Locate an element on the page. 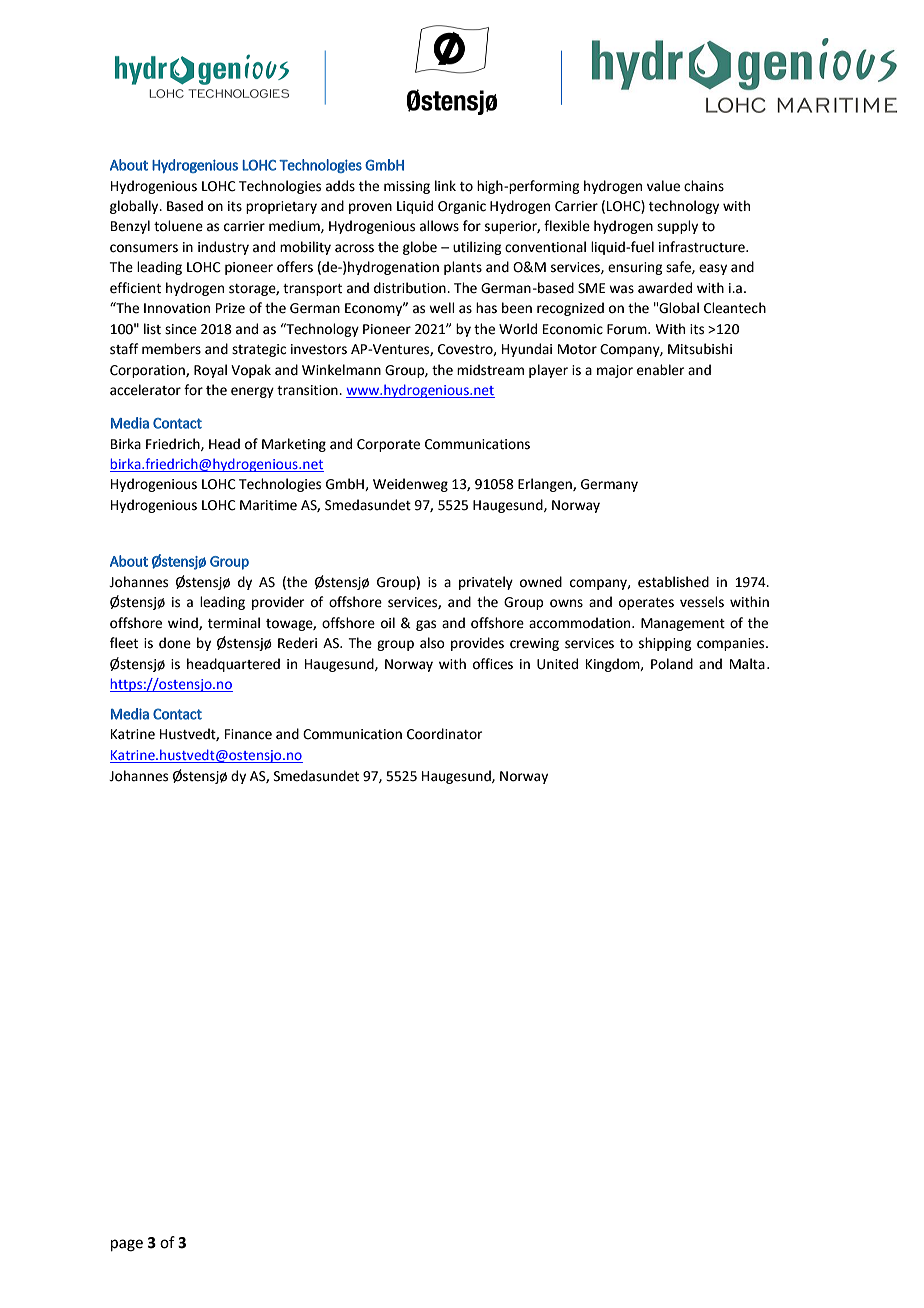  Coordinator is located at coordinates (444, 734).
